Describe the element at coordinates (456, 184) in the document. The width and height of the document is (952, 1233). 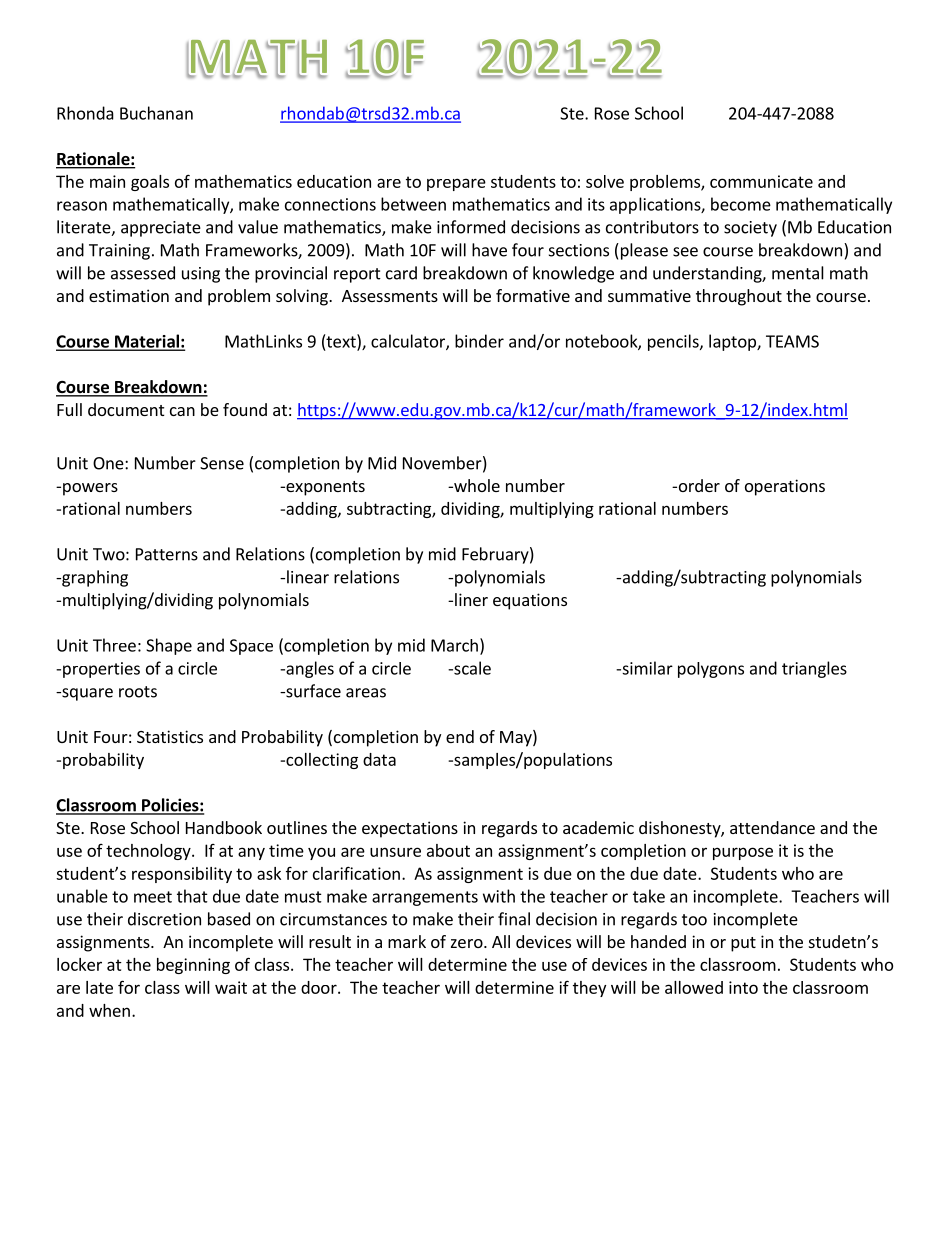
I see `prepare` at that location.
